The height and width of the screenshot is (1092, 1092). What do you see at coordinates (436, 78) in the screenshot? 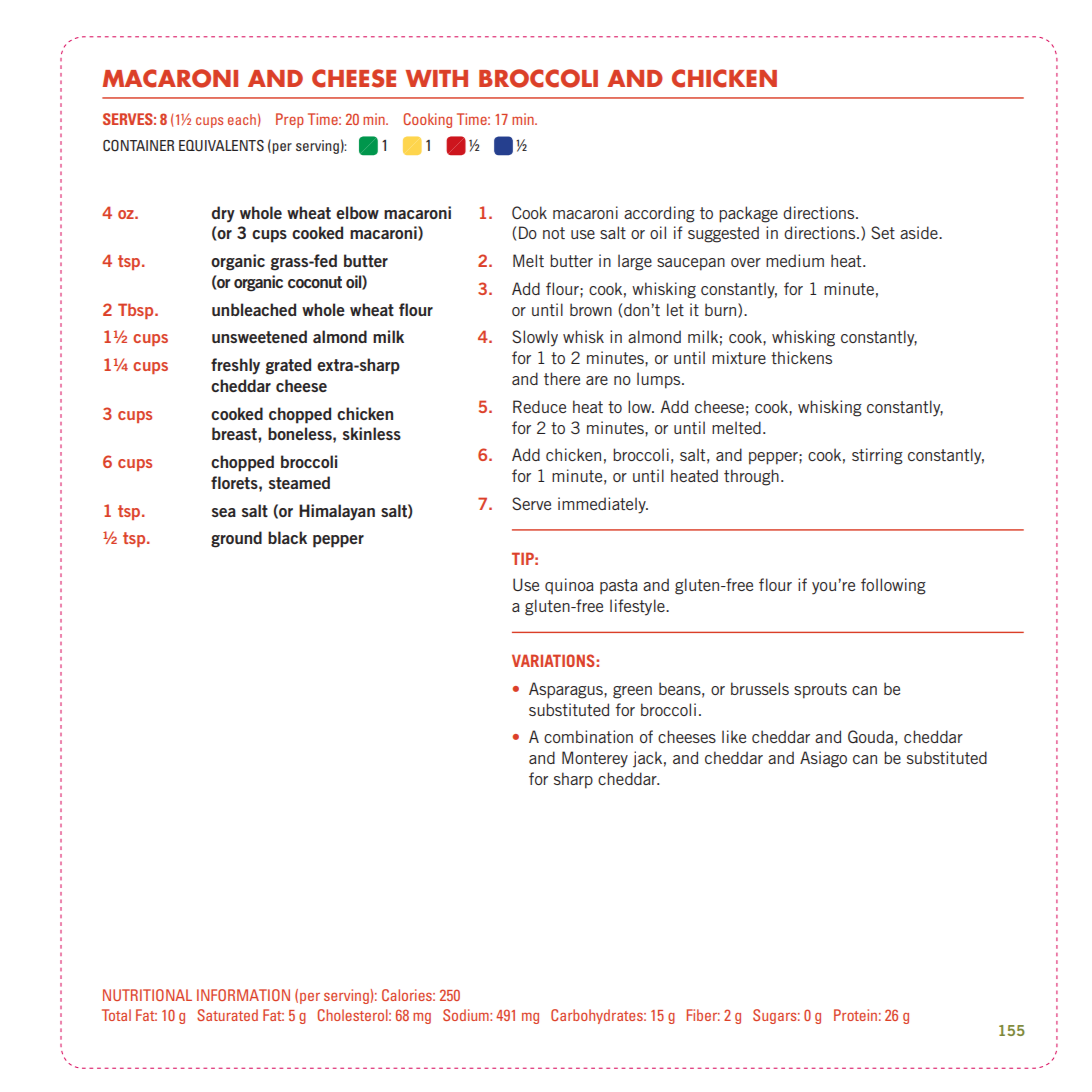
I see `WITH` at bounding box center [436, 78].
